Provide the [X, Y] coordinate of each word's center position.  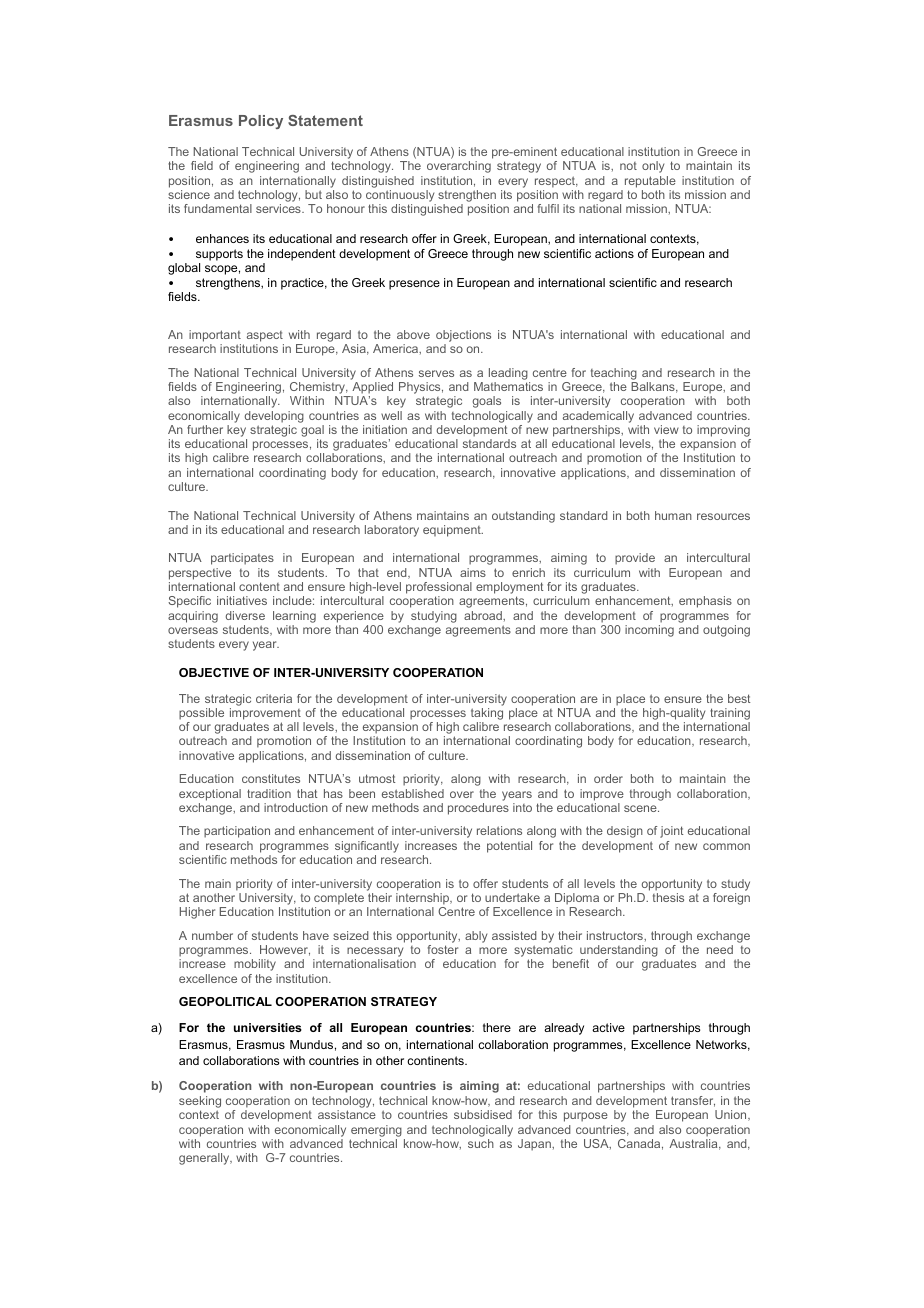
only [653, 167]
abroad [484, 615]
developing [274, 417]
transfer [693, 1101]
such [481, 1143]
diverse [245, 615]
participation [237, 832]
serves [436, 373]
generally [205, 1159]
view [666, 429]
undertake [512, 897]
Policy [261, 122]
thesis [668, 897]
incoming [649, 631]
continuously [401, 197]
